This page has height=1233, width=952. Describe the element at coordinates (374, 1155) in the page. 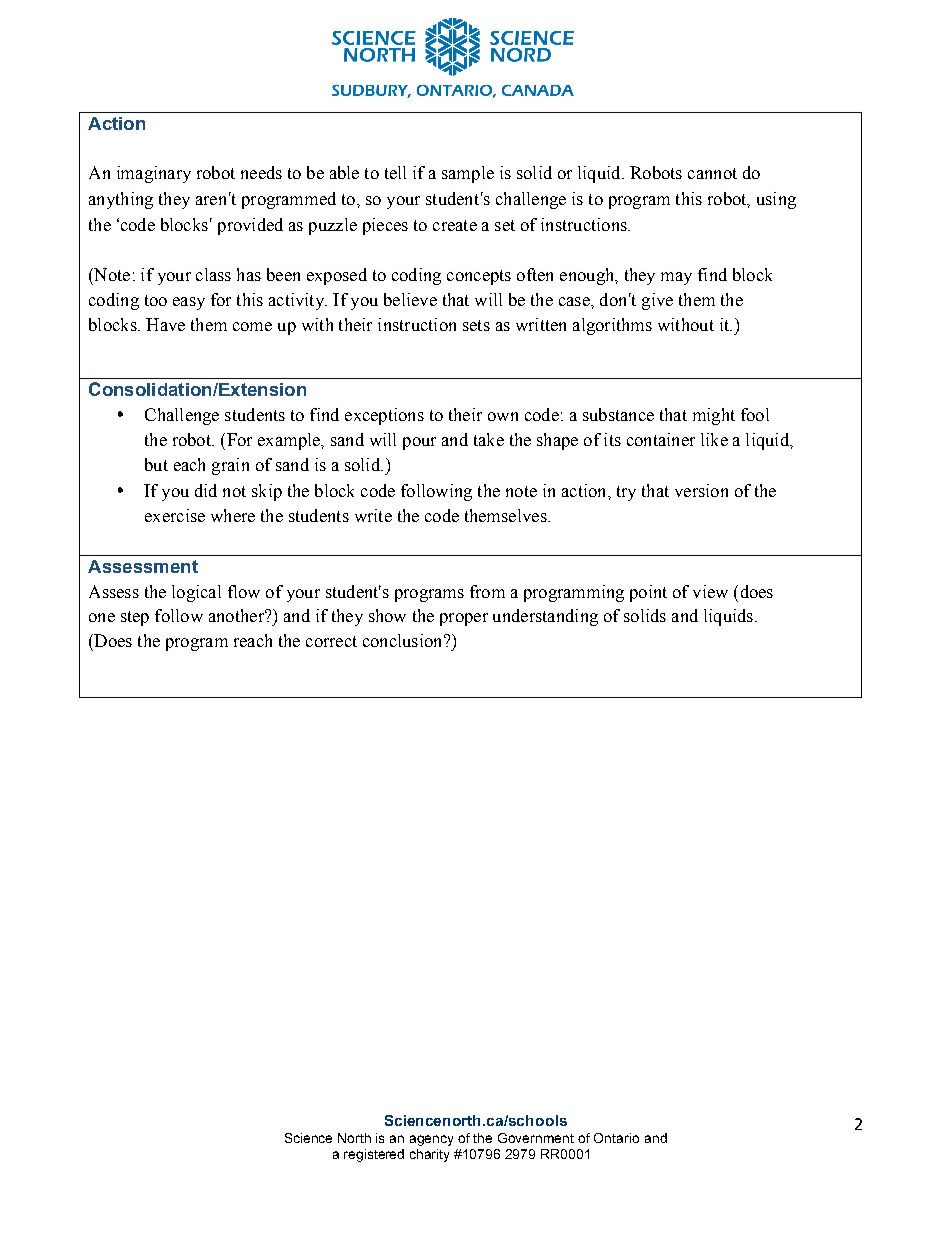

I see `registered` at that location.
